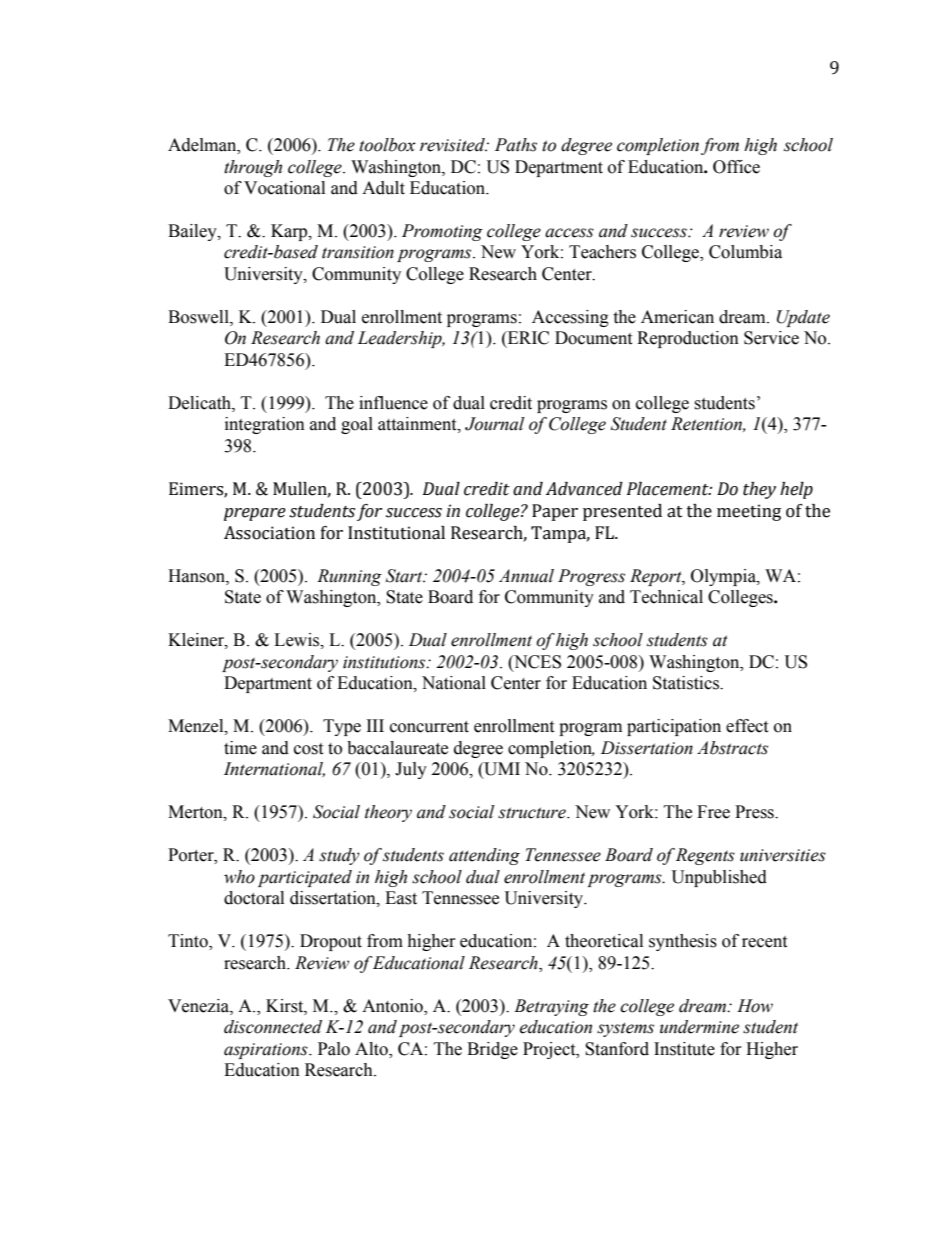 This page has width=952, height=1233. What do you see at coordinates (273, 1027) in the page?
I see `disconnected` at bounding box center [273, 1027].
